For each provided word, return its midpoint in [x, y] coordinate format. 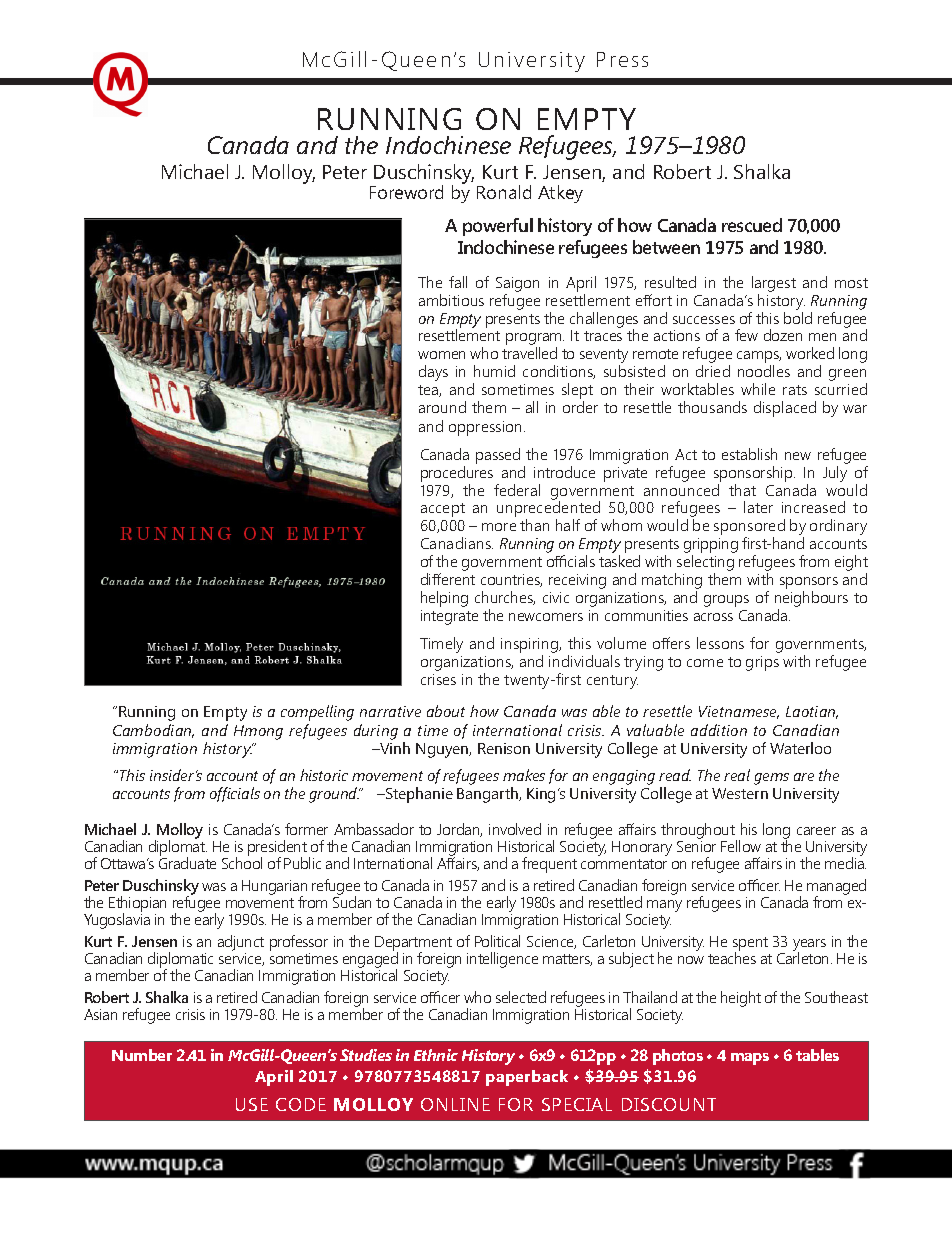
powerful [498, 227]
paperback [527, 1078]
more [499, 527]
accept [443, 510]
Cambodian [153, 731]
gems [771, 779]
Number [142, 1055]
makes [524, 775]
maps [750, 1059]
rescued [752, 225]
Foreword [406, 192]
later [758, 507]
